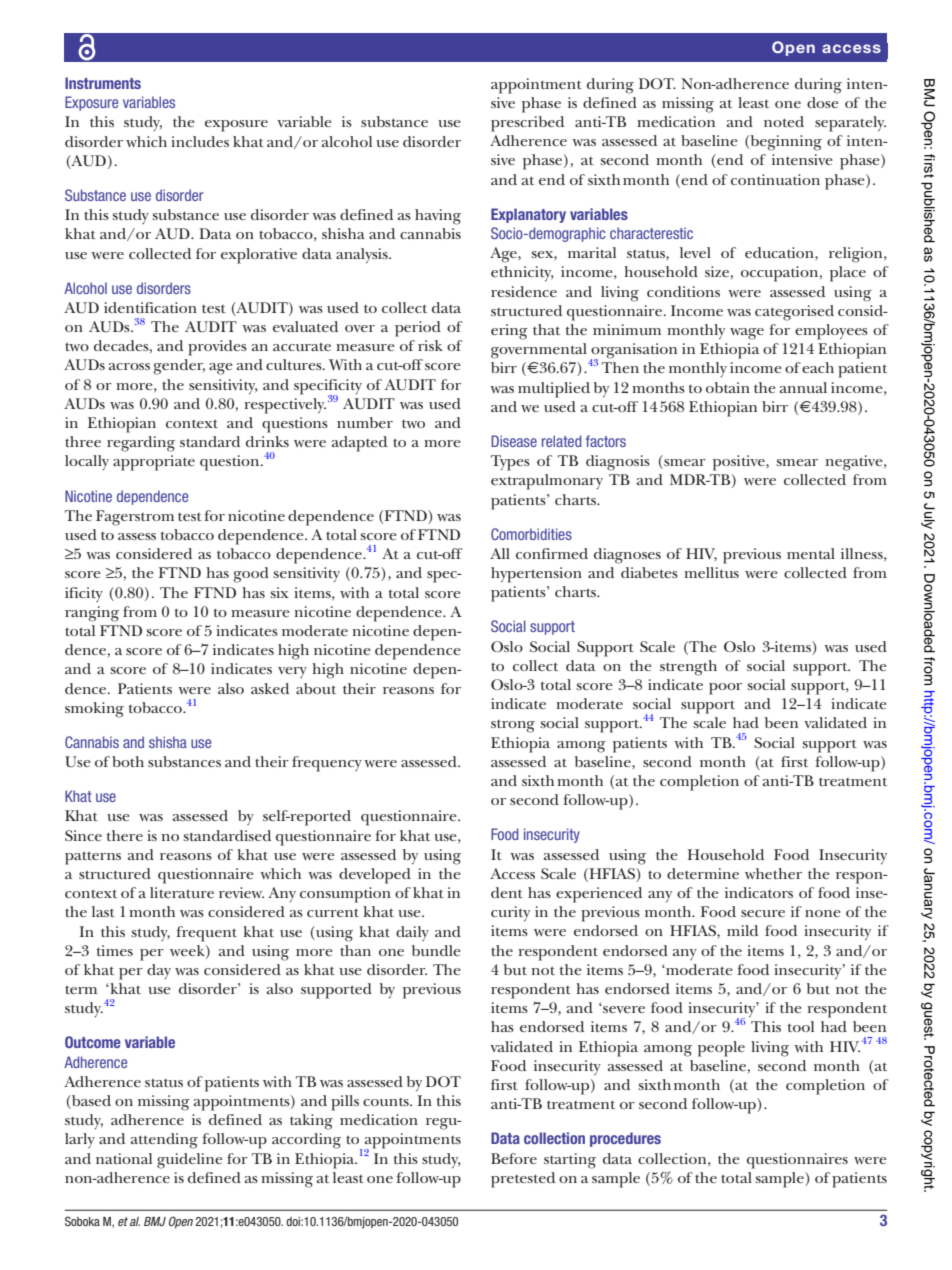 The width and height of the image is (952, 1270). I want to click on mellitus, so click(711, 572).
